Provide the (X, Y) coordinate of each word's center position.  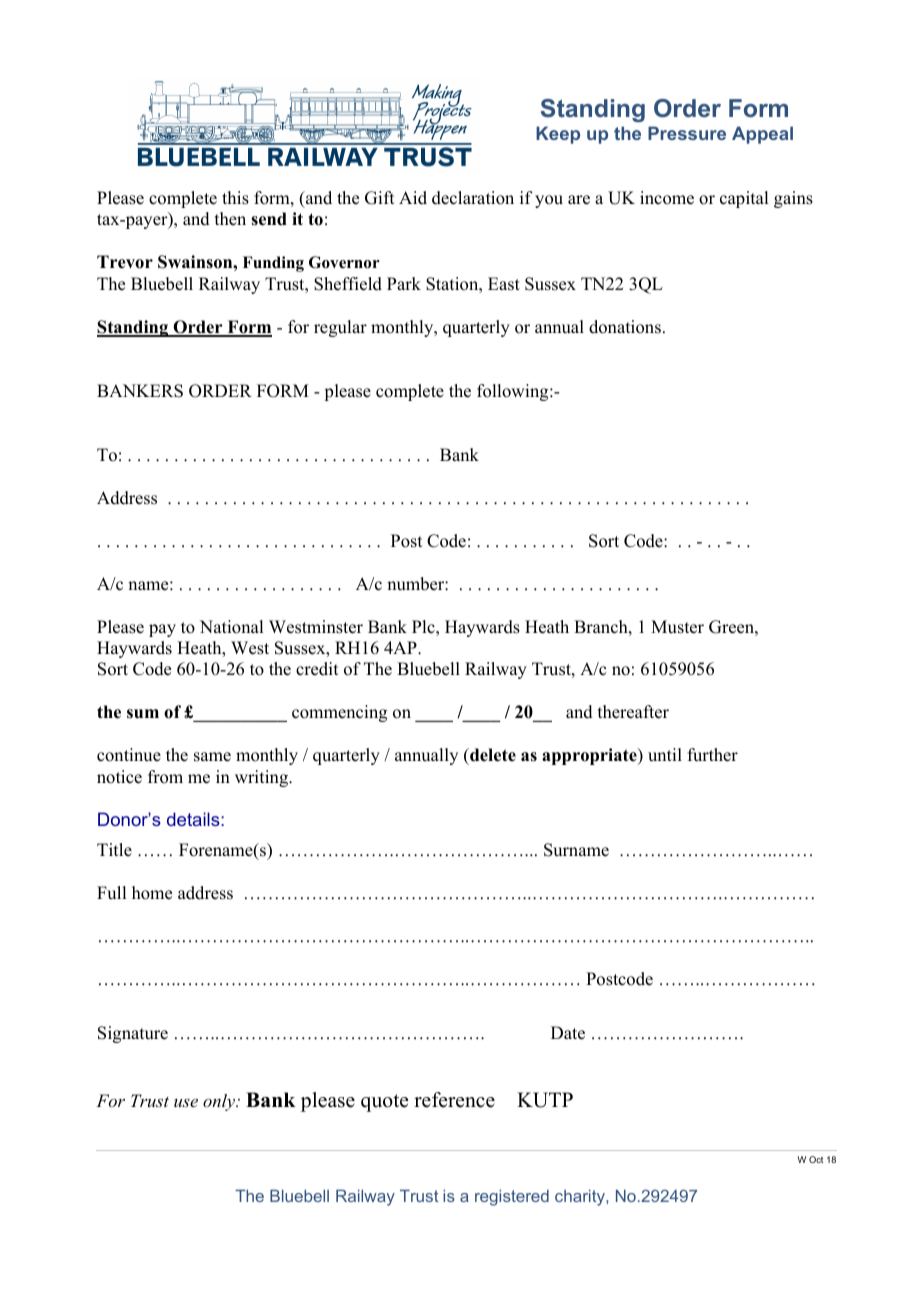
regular (340, 328)
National (231, 627)
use (186, 1103)
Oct (816, 1159)
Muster (677, 627)
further (713, 755)
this (235, 198)
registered (512, 1197)
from (165, 777)
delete (492, 755)
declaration (473, 198)
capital (744, 199)
